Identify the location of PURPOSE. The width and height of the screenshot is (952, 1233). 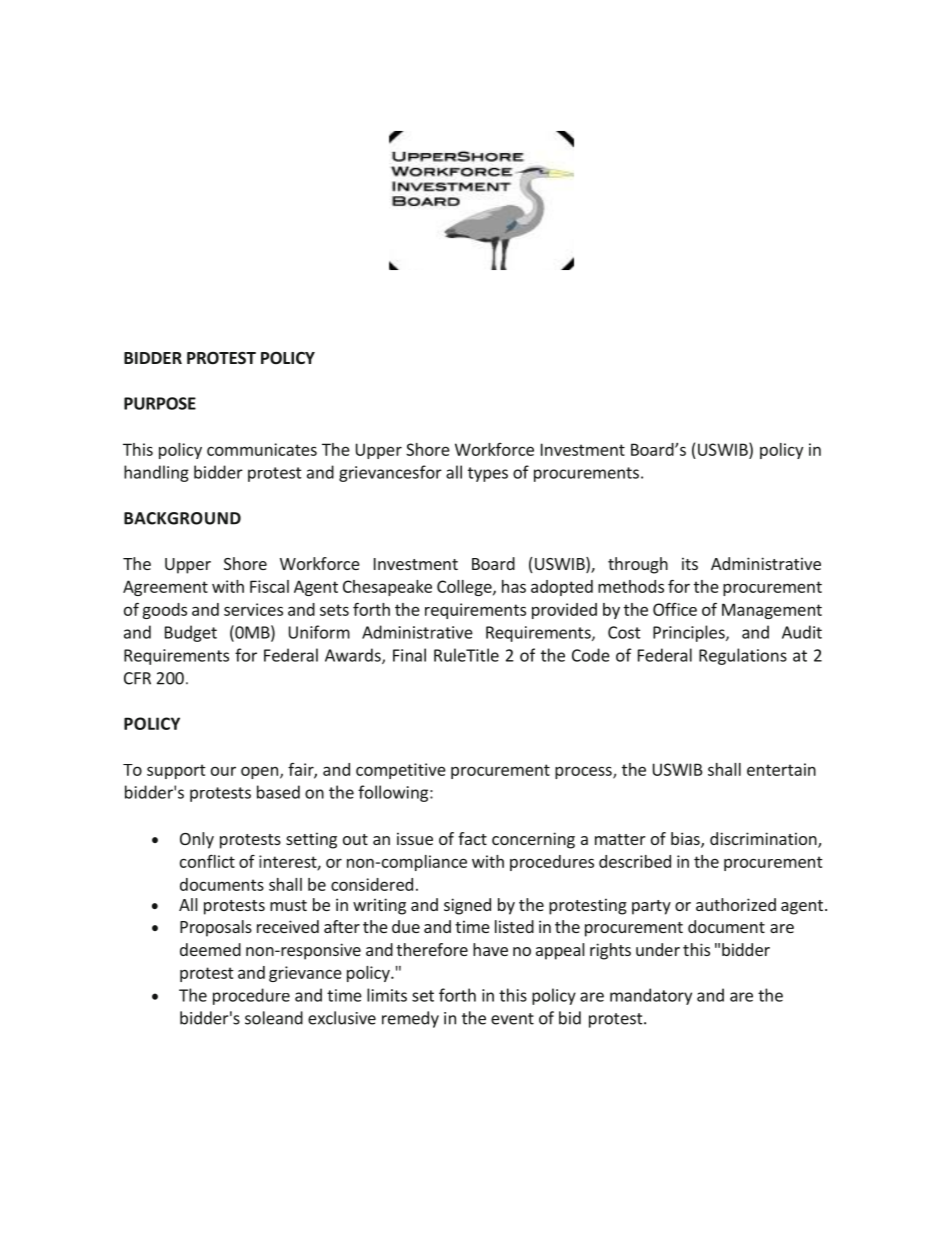
(160, 403).
